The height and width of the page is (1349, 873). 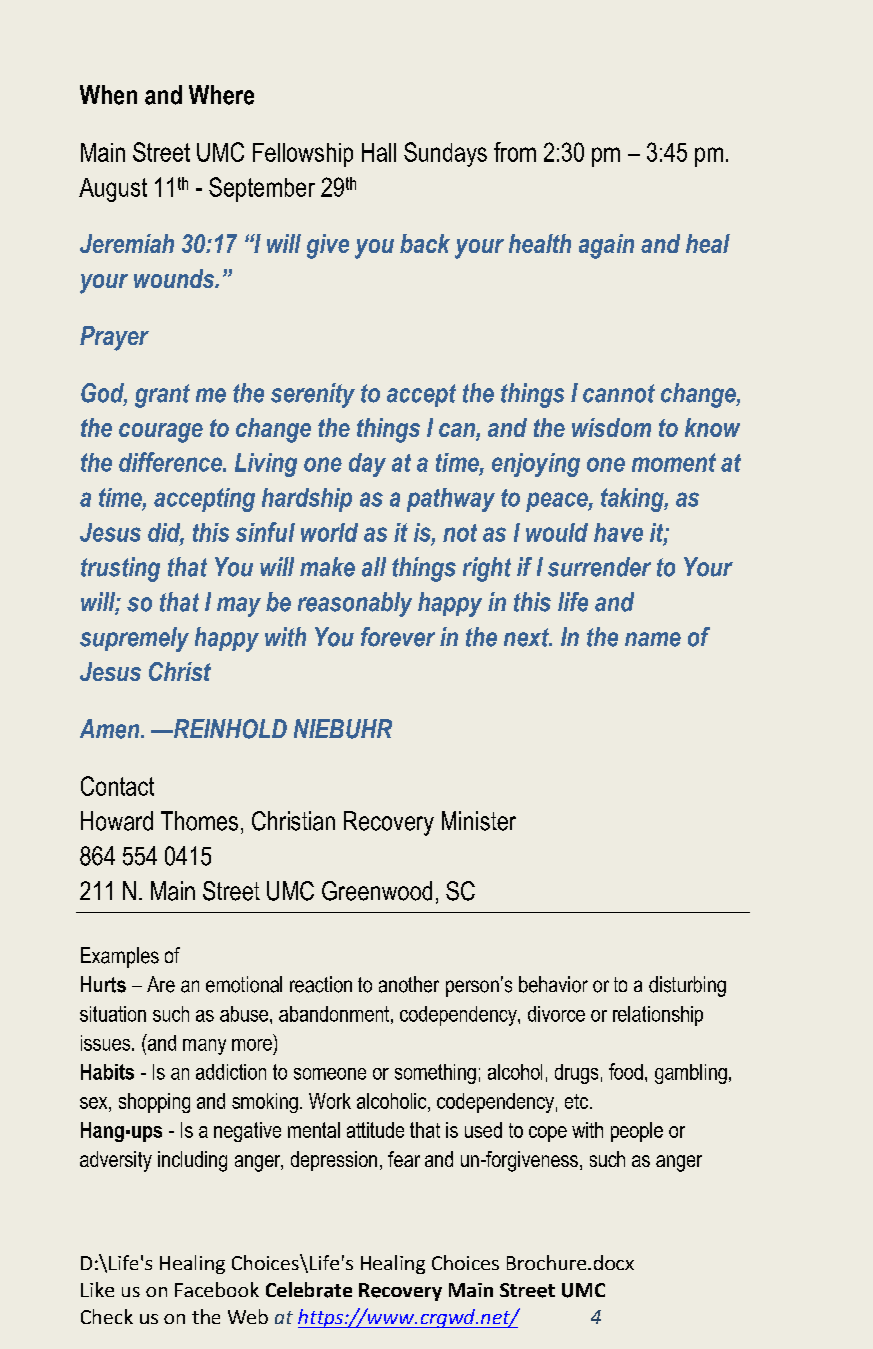 What do you see at coordinates (161, 984) in the page?
I see `Are` at bounding box center [161, 984].
